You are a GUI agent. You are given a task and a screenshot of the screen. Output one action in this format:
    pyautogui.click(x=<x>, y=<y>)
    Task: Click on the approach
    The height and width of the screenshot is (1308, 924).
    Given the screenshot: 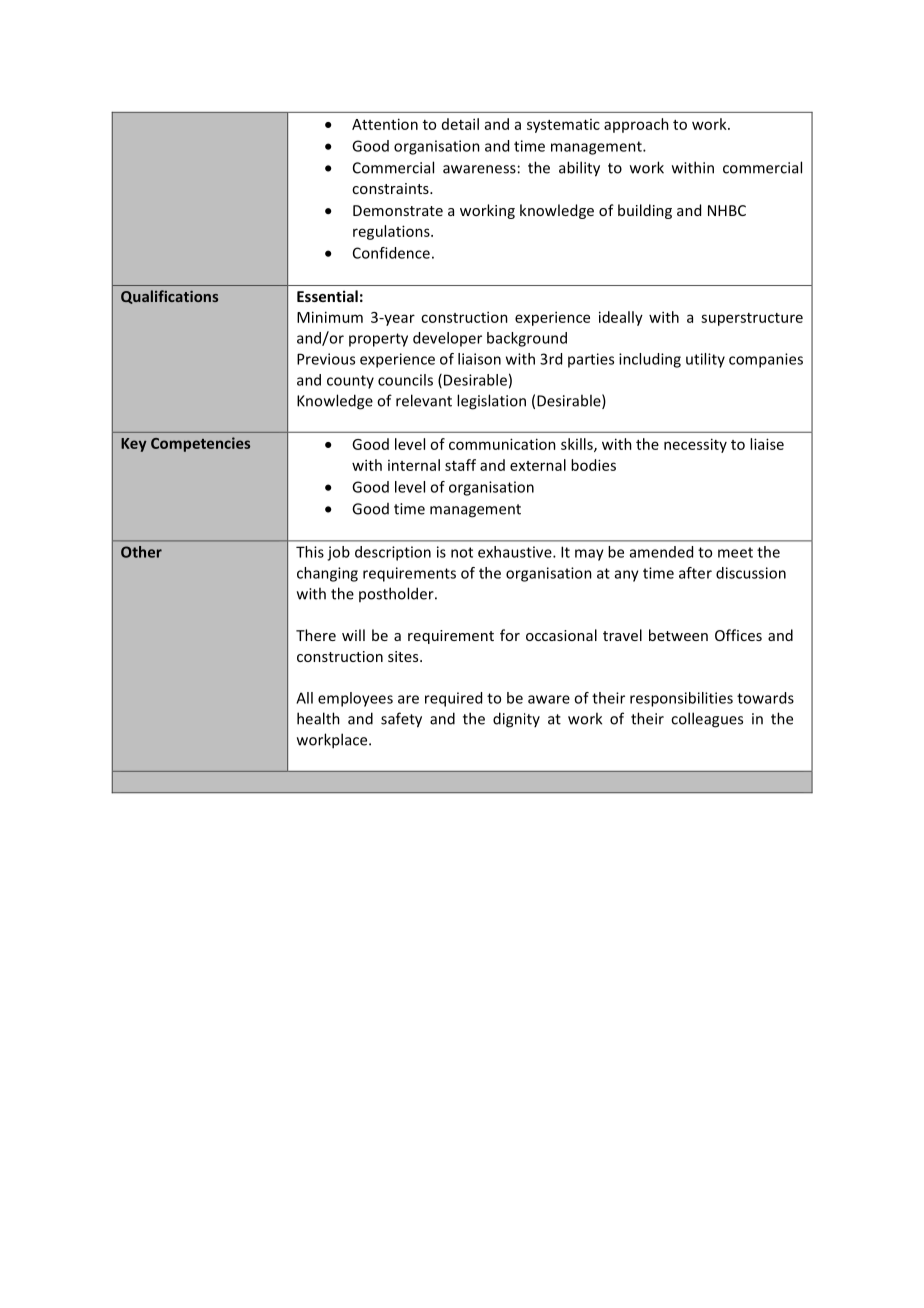 What is the action you would take?
    pyautogui.click(x=636, y=125)
